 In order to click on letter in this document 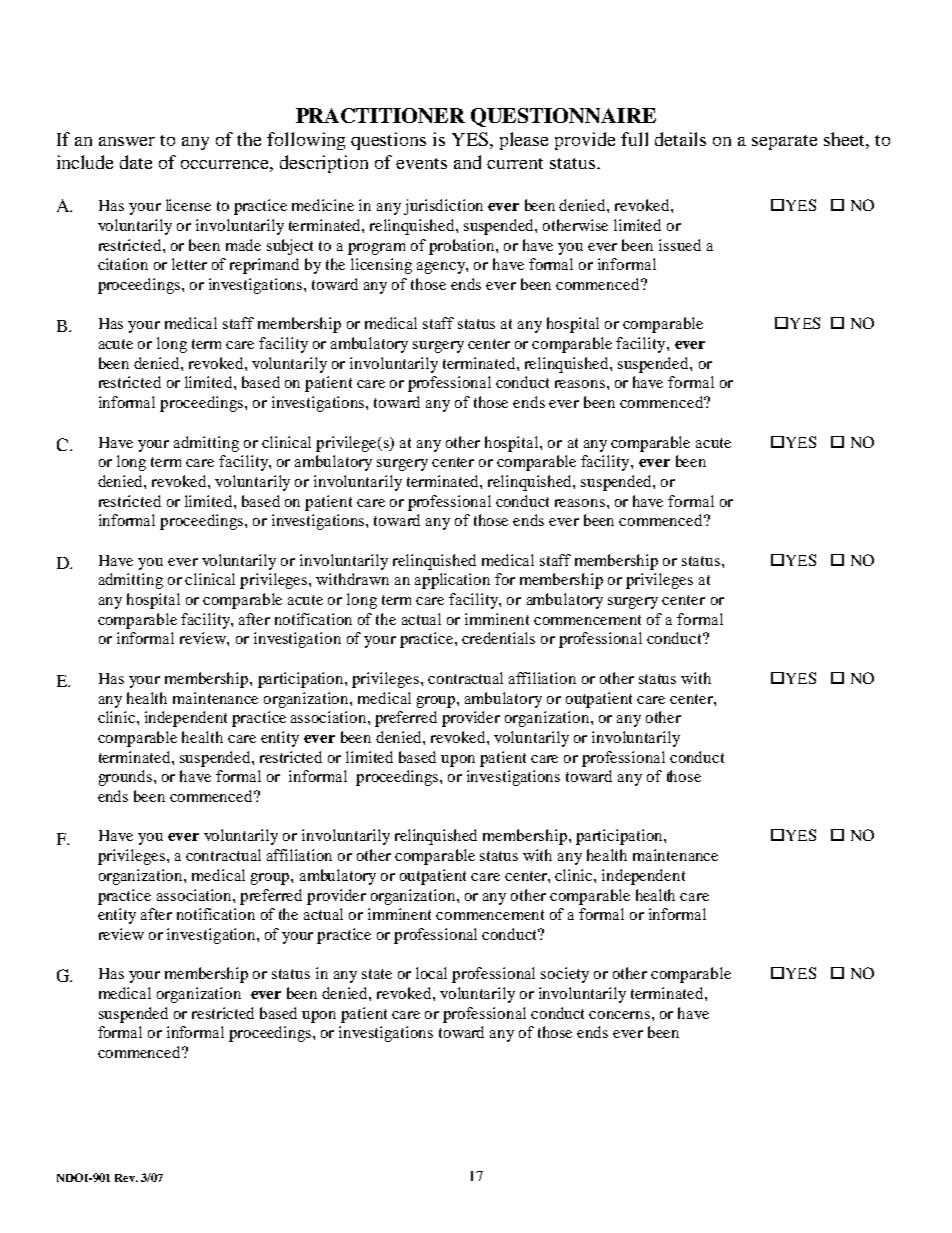, I will do `click(189, 264)`.
